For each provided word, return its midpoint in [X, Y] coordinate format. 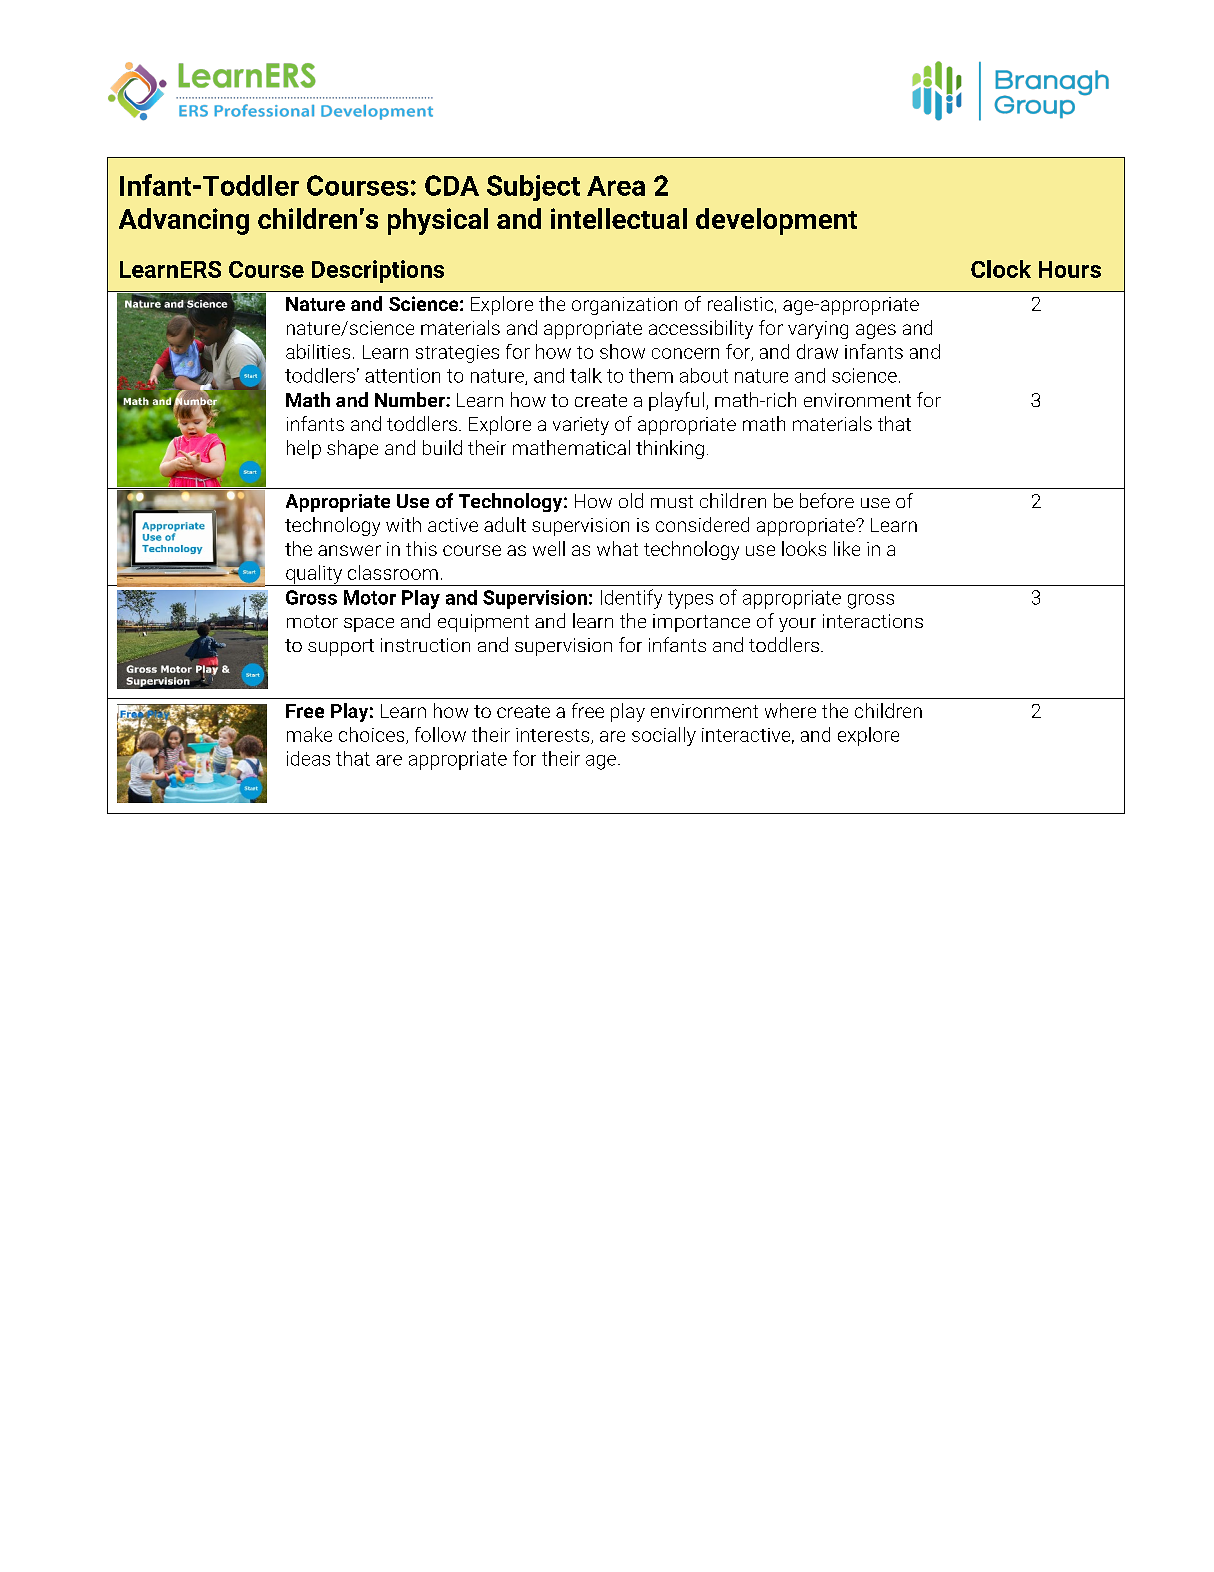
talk [586, 375]
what [617, 548]
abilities [318, 351]
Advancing [184, 221]
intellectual [619, 218]
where [790, 710]
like [847, 548]
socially [664, 736]
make [309, 734]
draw [817, 351]
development [776, 221]
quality [314, 575]
